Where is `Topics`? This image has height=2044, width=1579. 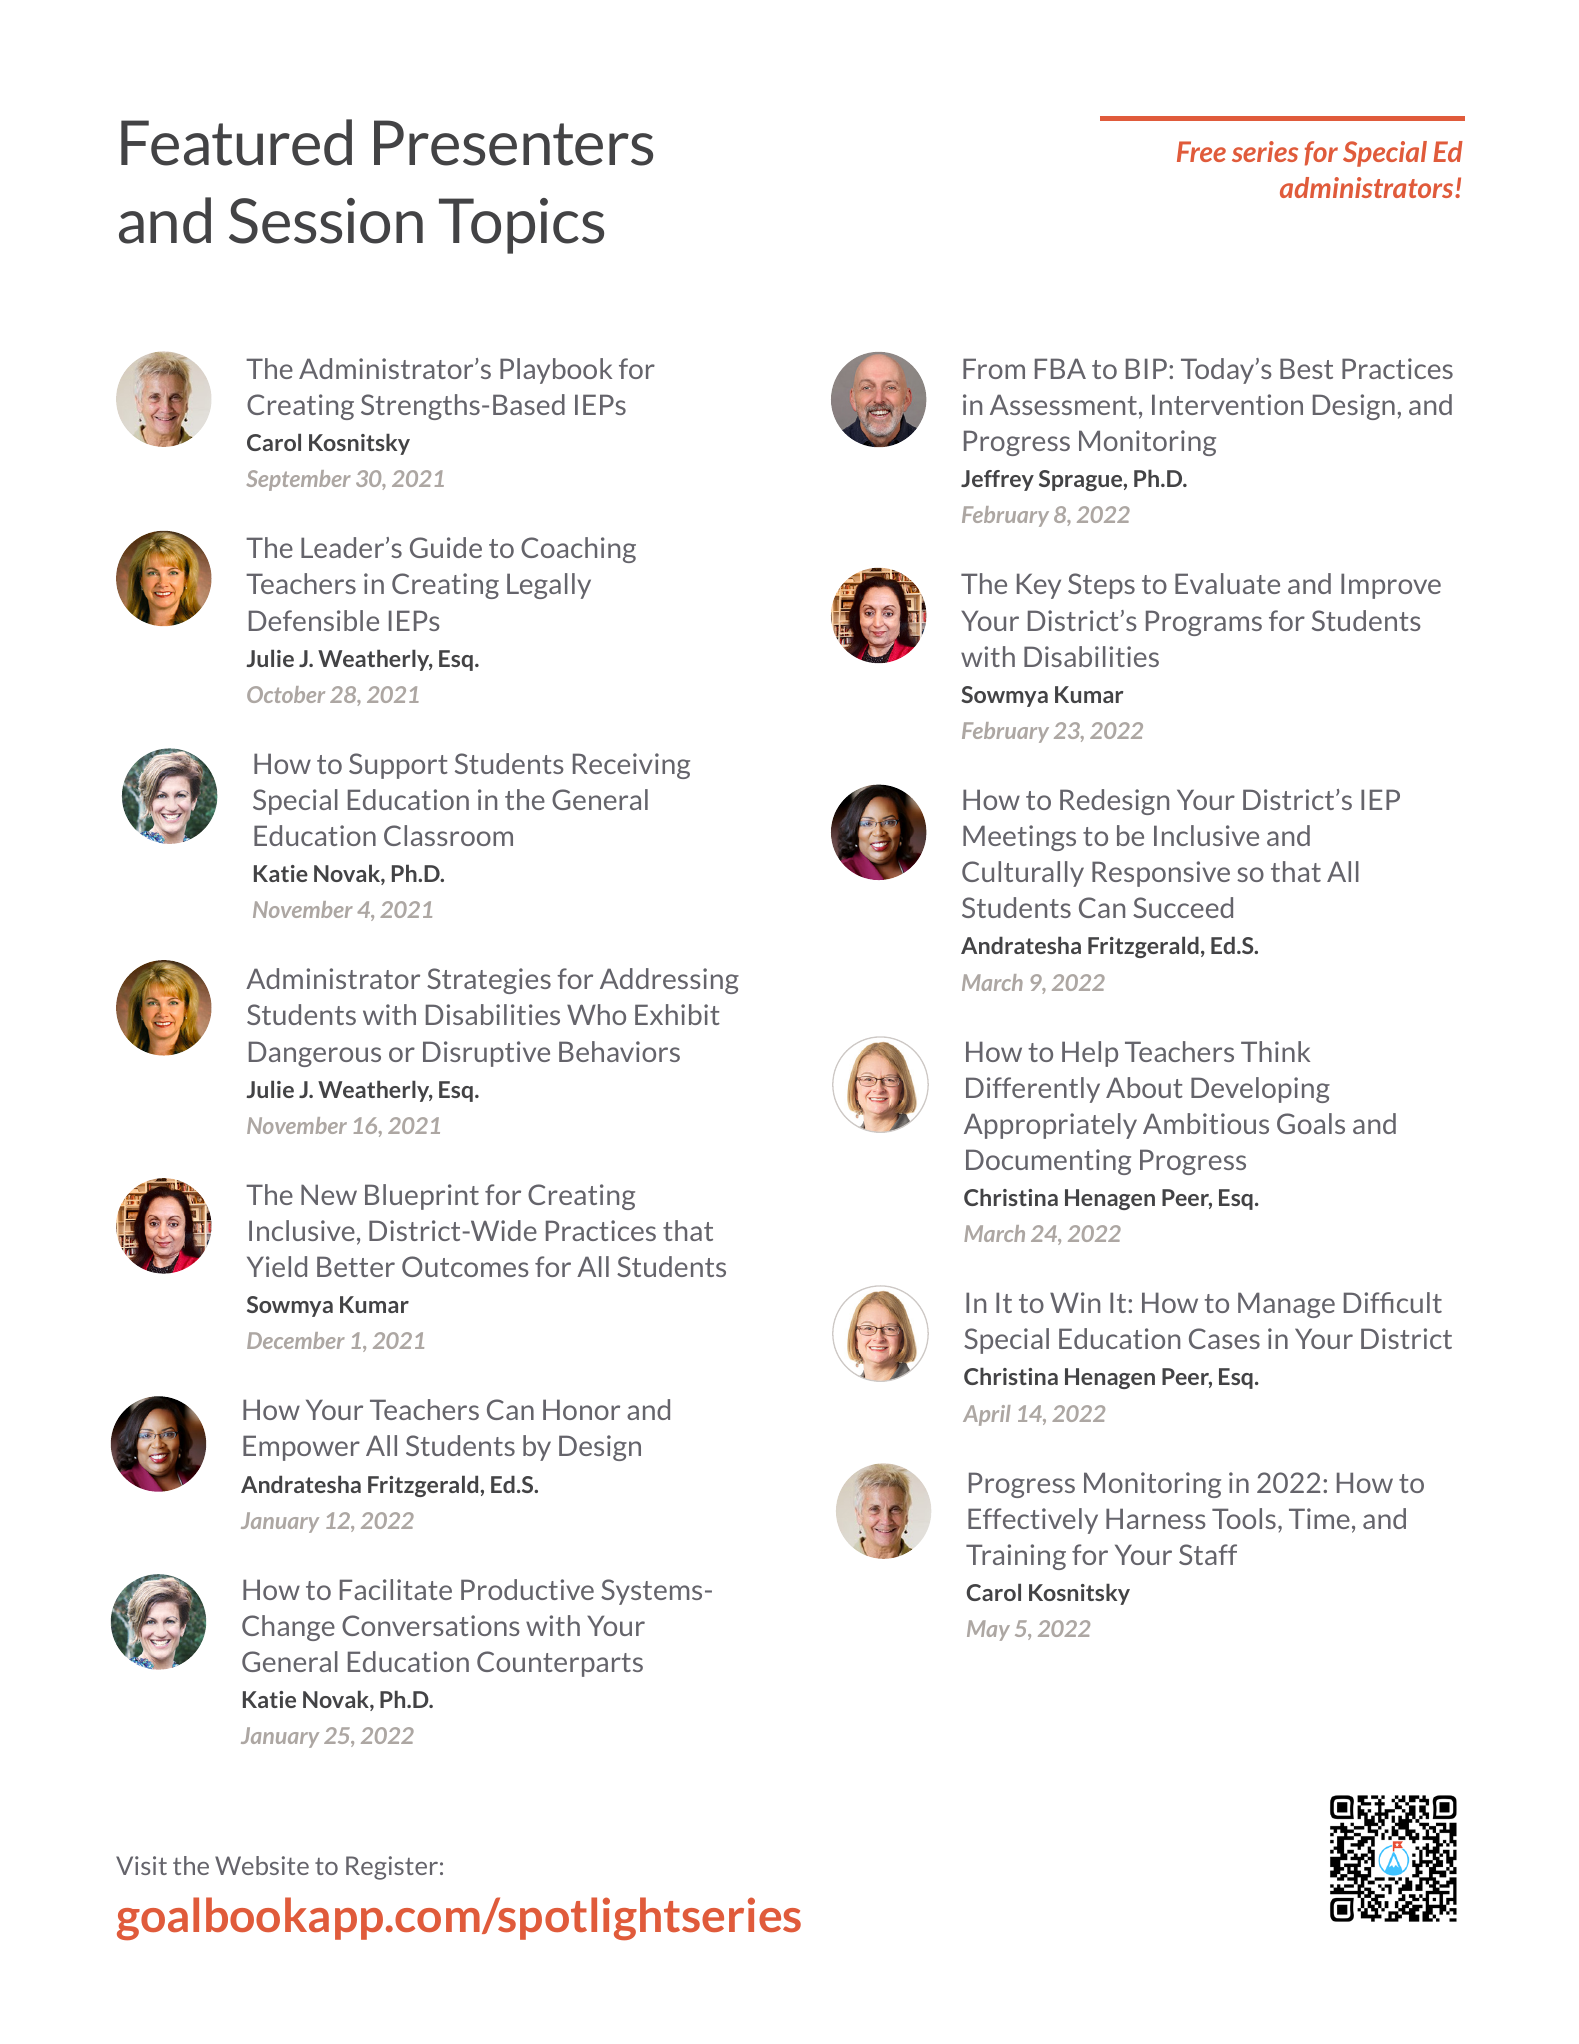 Topics is located at coordinates (521, 226).
